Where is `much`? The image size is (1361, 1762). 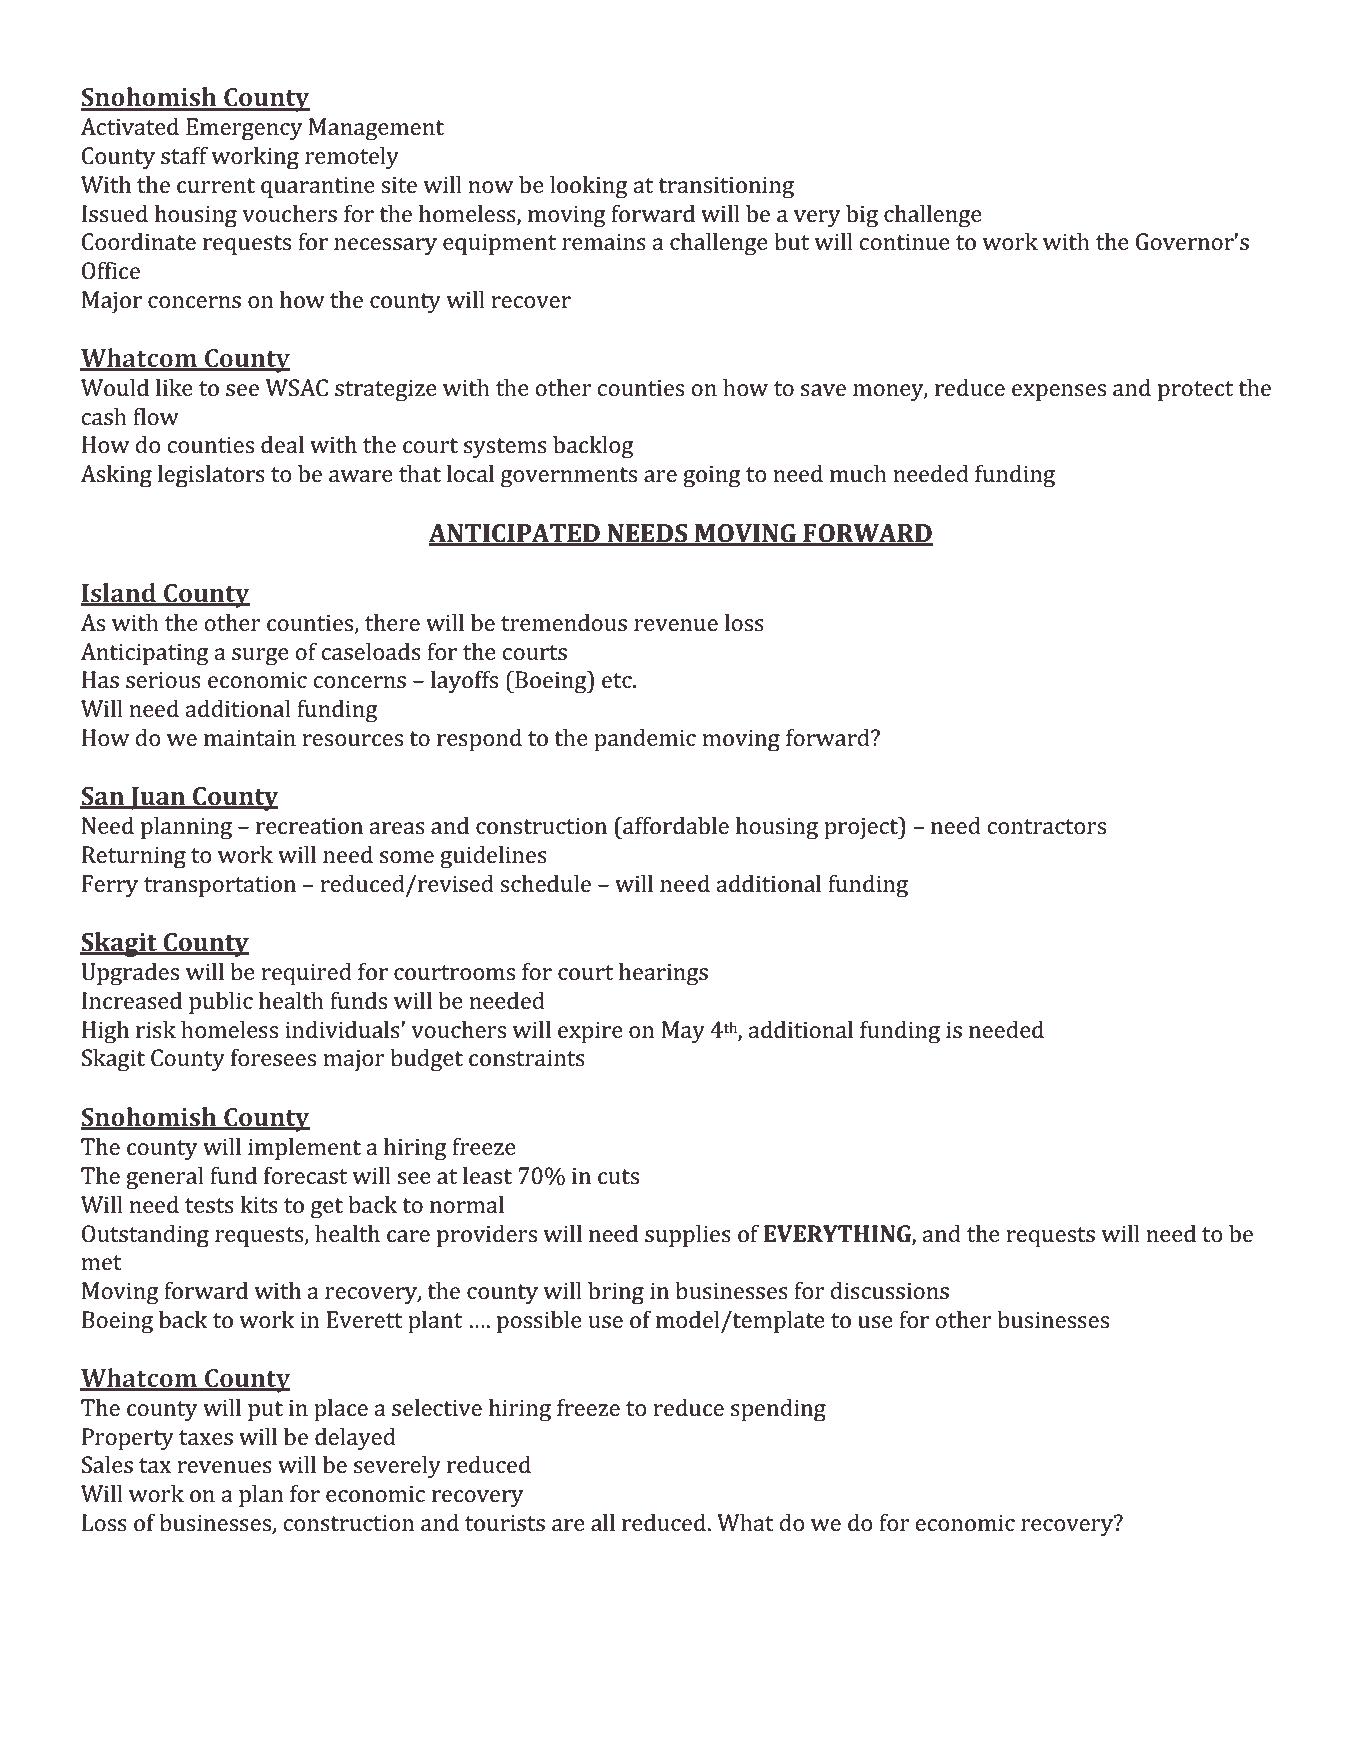 much is located at coordinates (858, 473).
